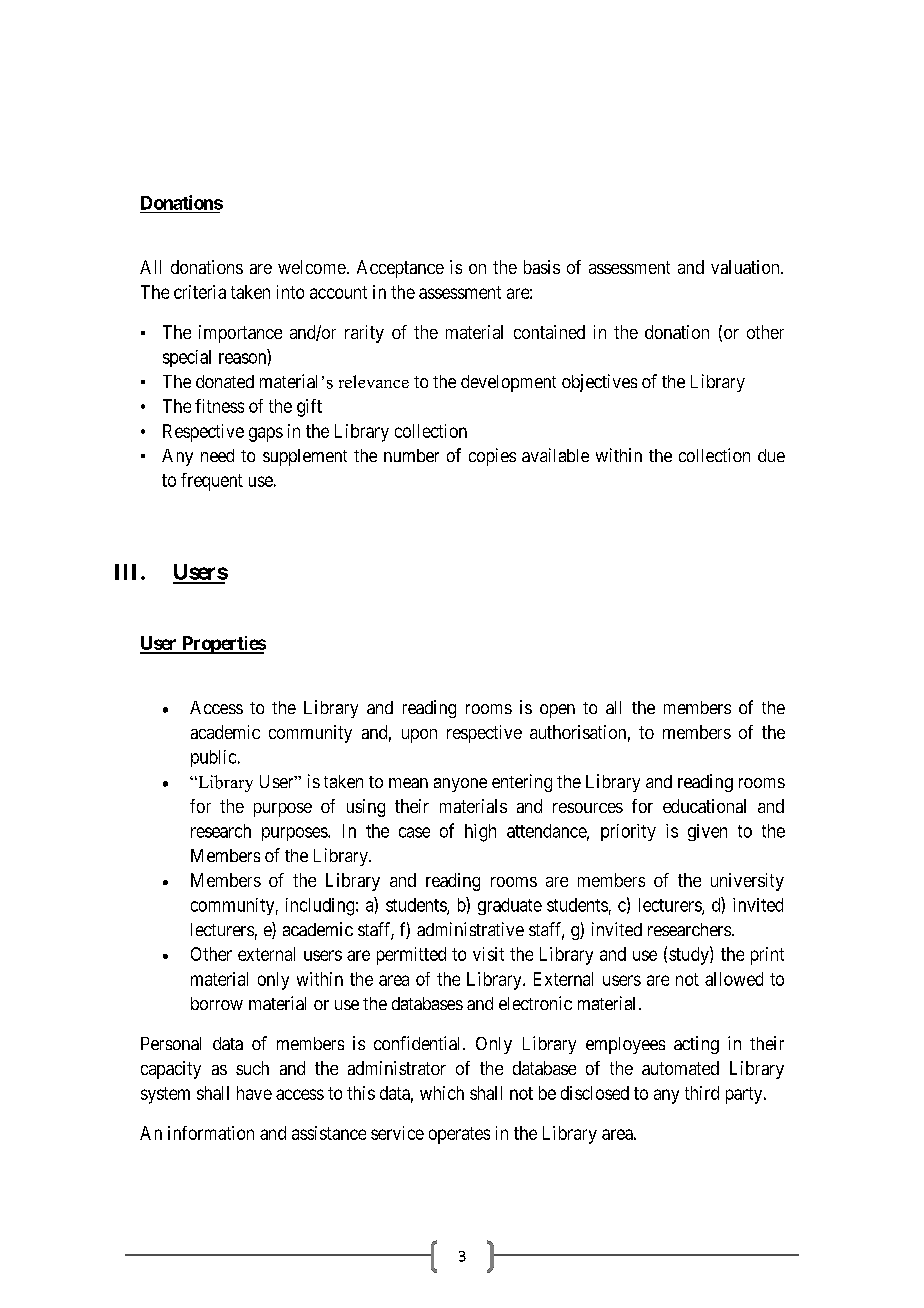 Image resolution: width=924 pixels, height=1308 pixels. I want to click on borrow, so click(217, 1003).
